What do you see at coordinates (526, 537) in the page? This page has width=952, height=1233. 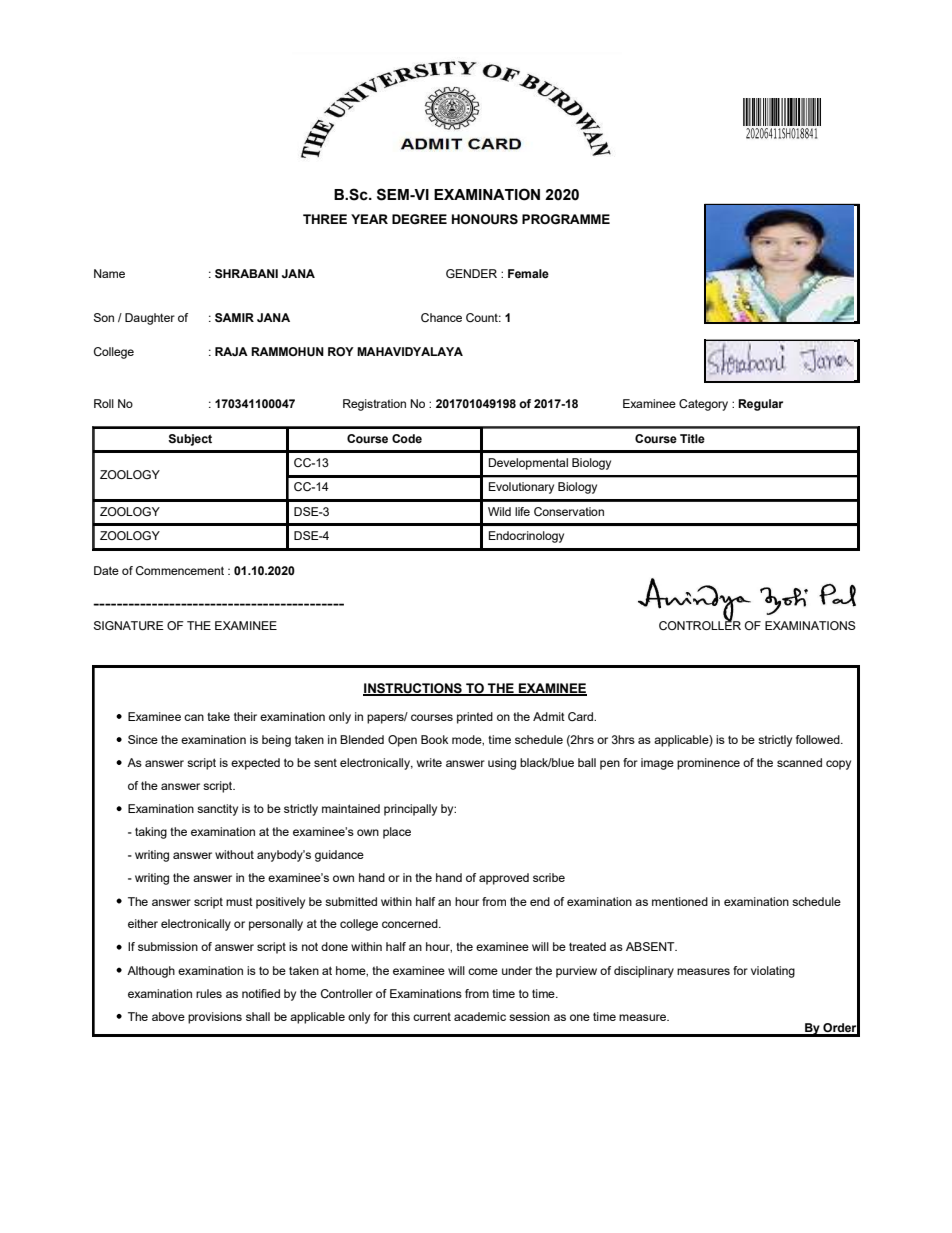 I see `Endocrinology` at bounding box center [526, 537].
